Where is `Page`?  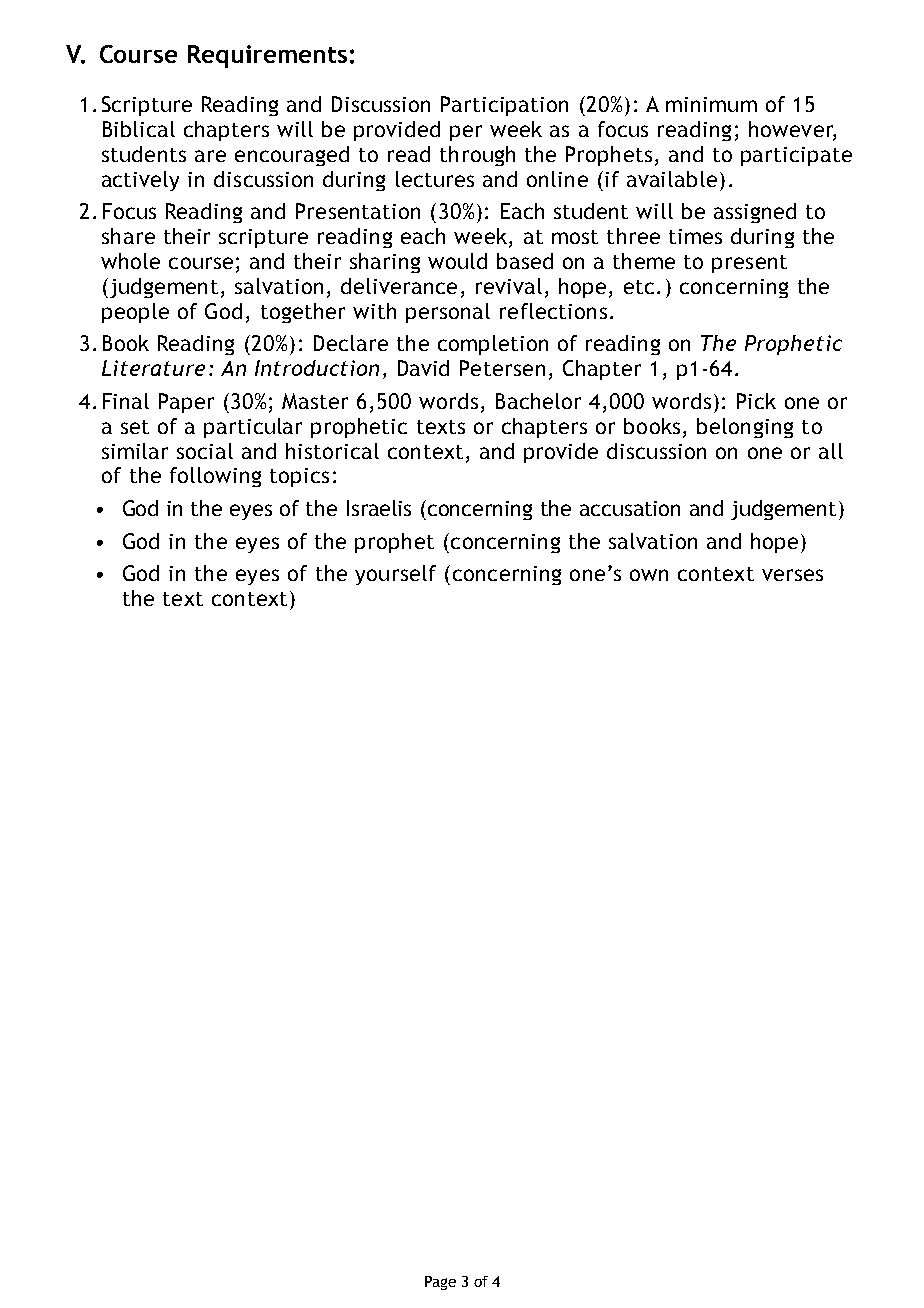
Page is located at coordinates (440, 1283).
